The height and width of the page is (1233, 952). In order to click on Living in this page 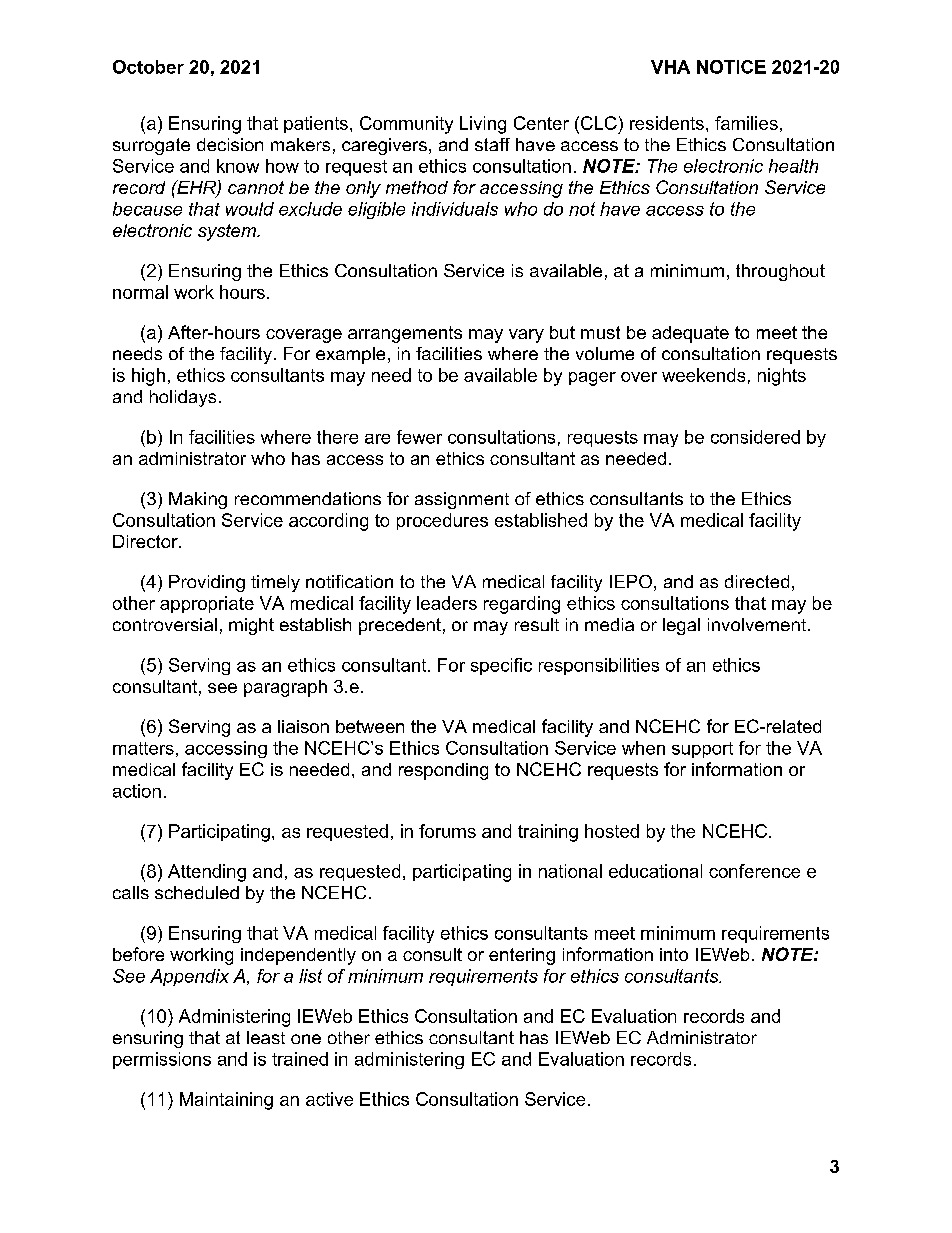, I will do `click(483, 125)`.
